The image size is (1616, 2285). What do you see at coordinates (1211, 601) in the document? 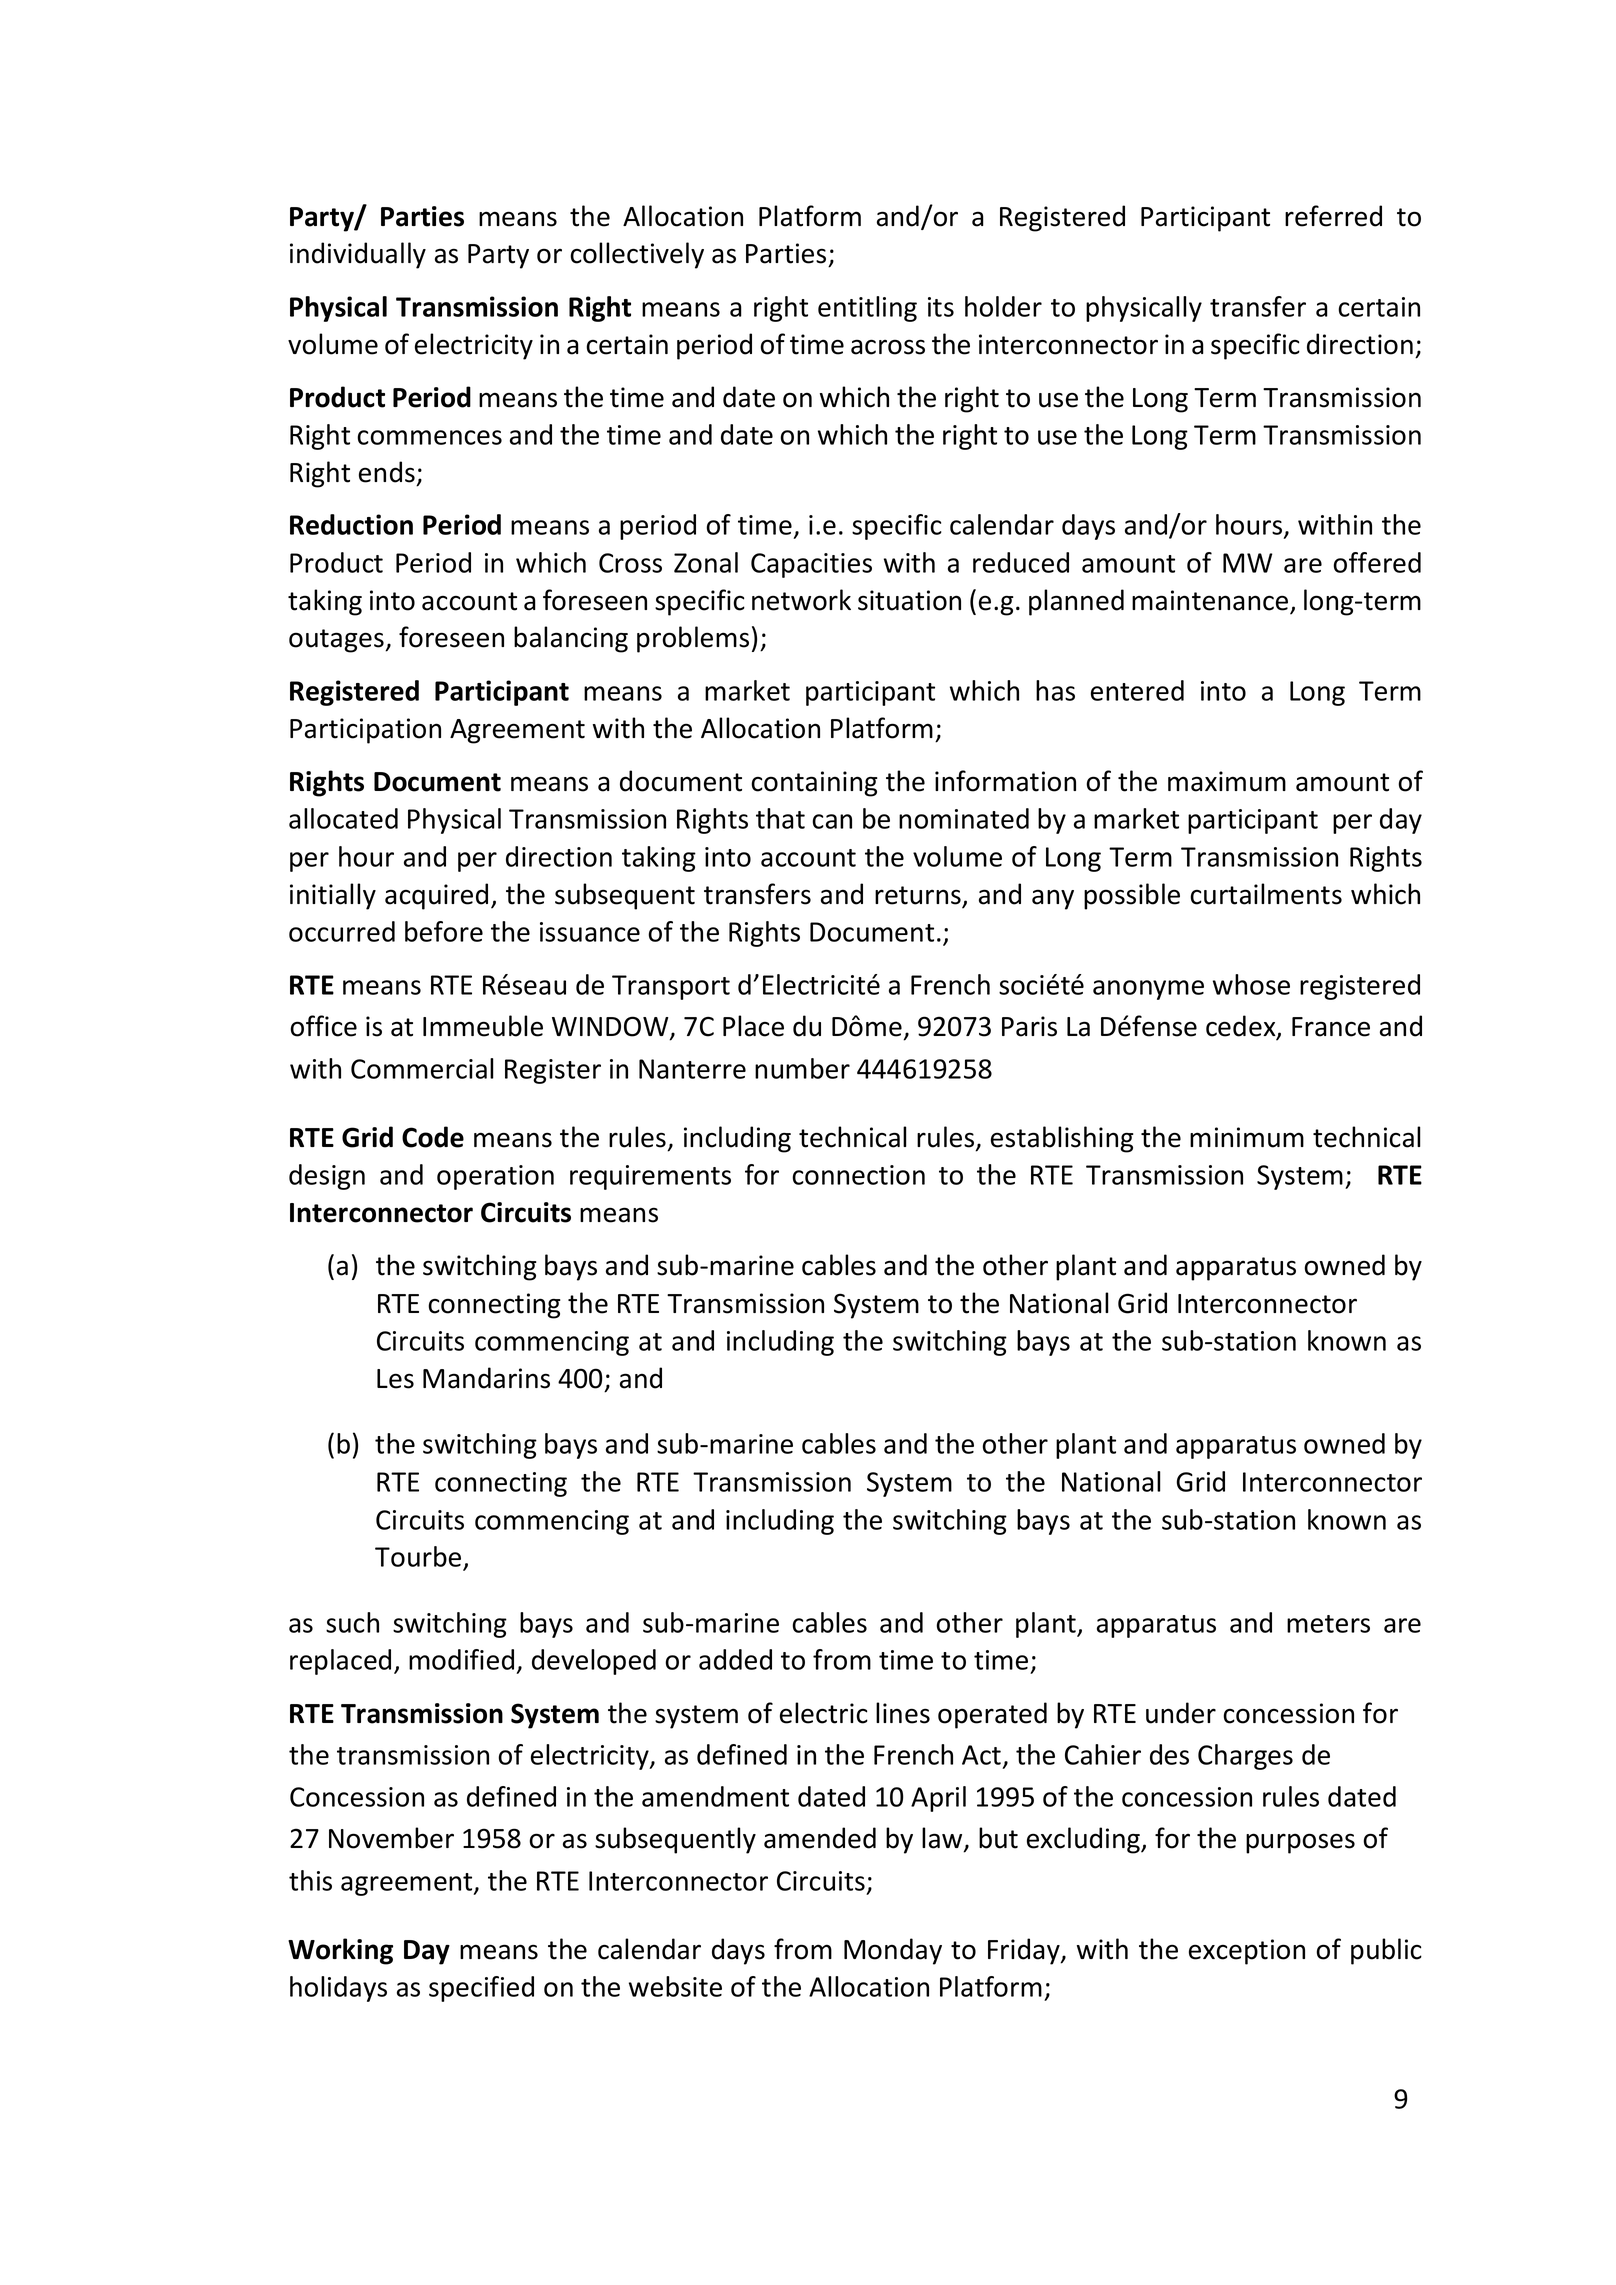
I see `maintenance` at bounding box center [1211, 601].
